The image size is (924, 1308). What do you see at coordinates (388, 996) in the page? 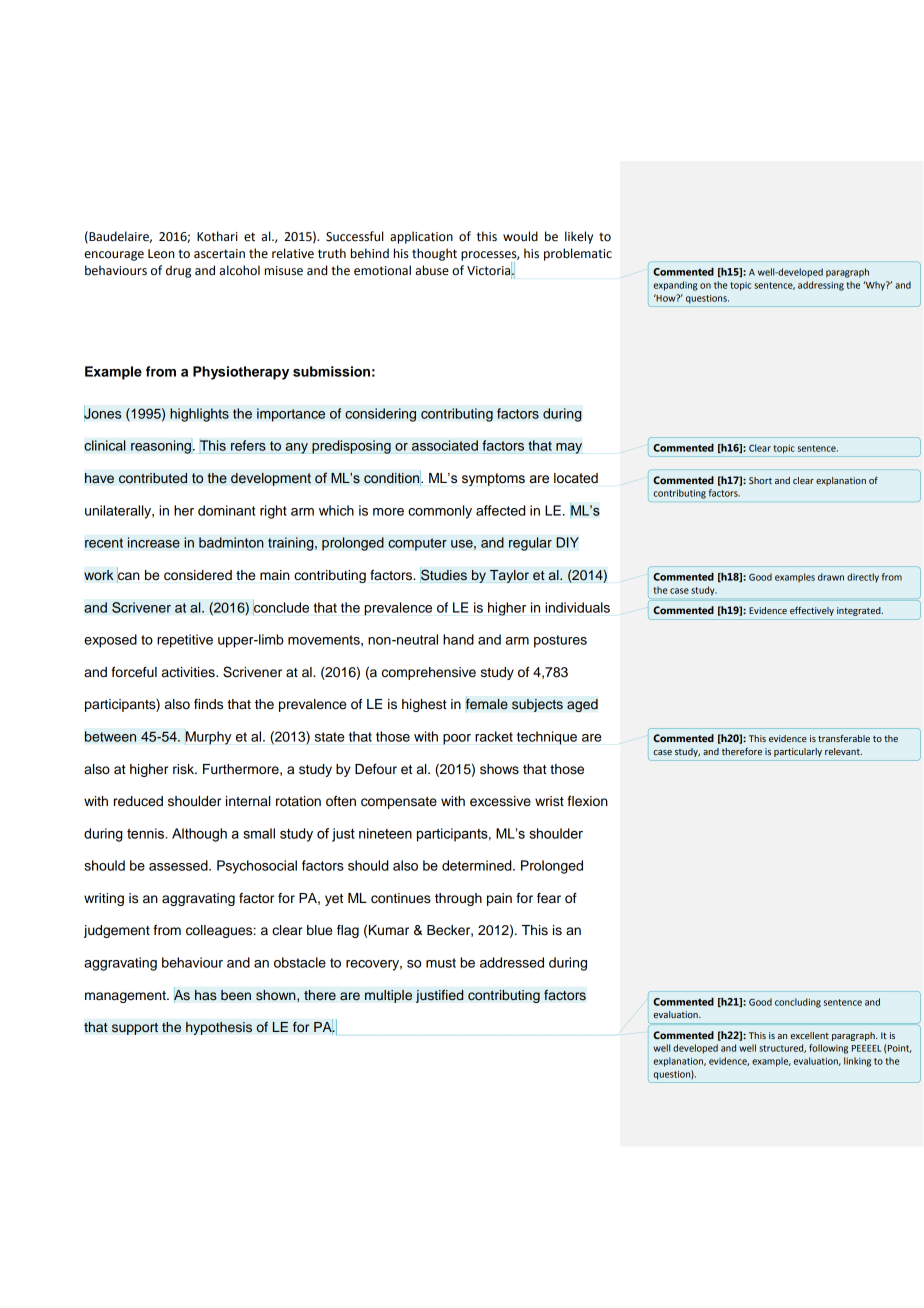
I see `multiple` at bounding box center [388, 996].
